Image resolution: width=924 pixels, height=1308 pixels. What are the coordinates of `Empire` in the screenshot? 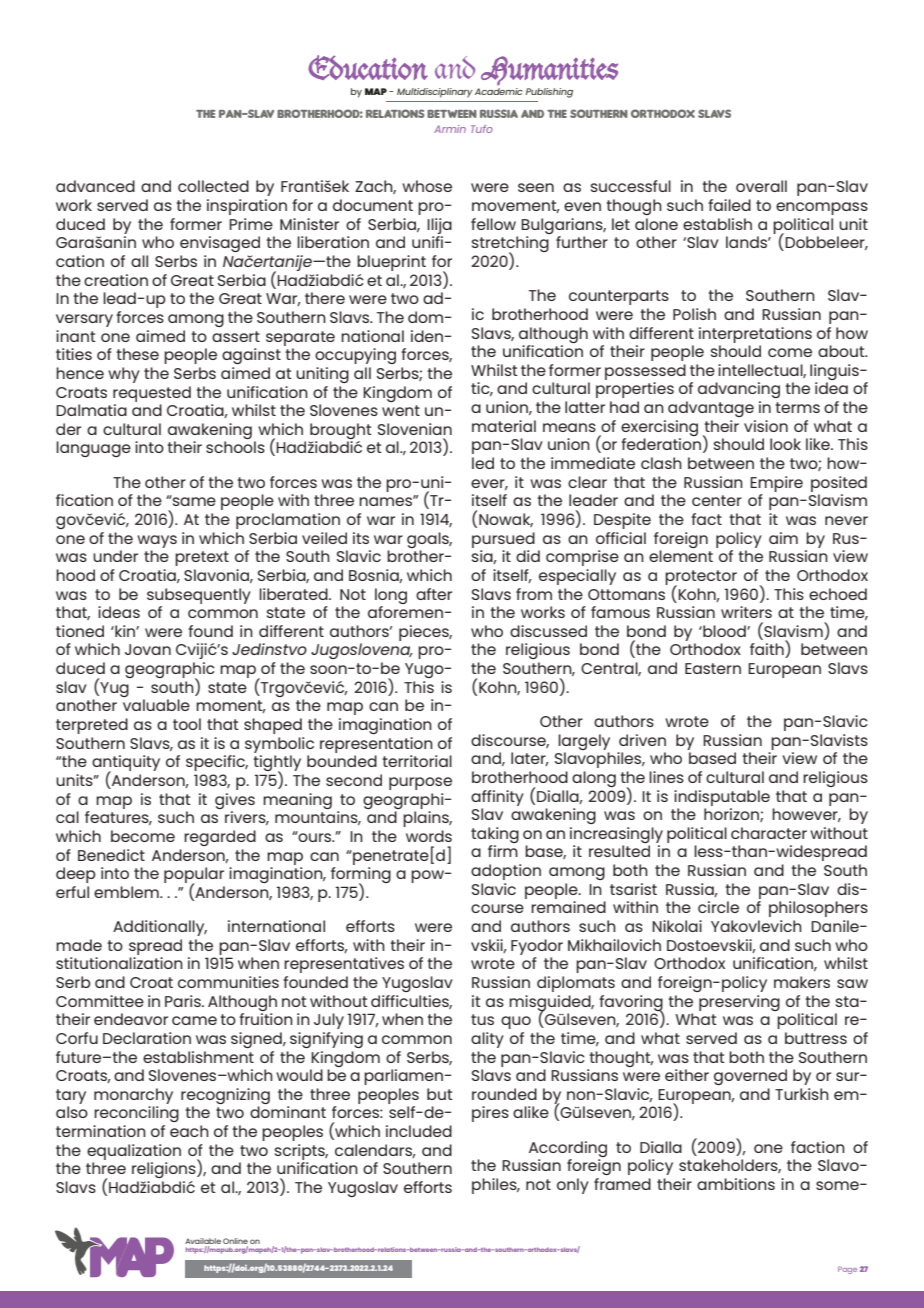 It's located at (776, 484).
